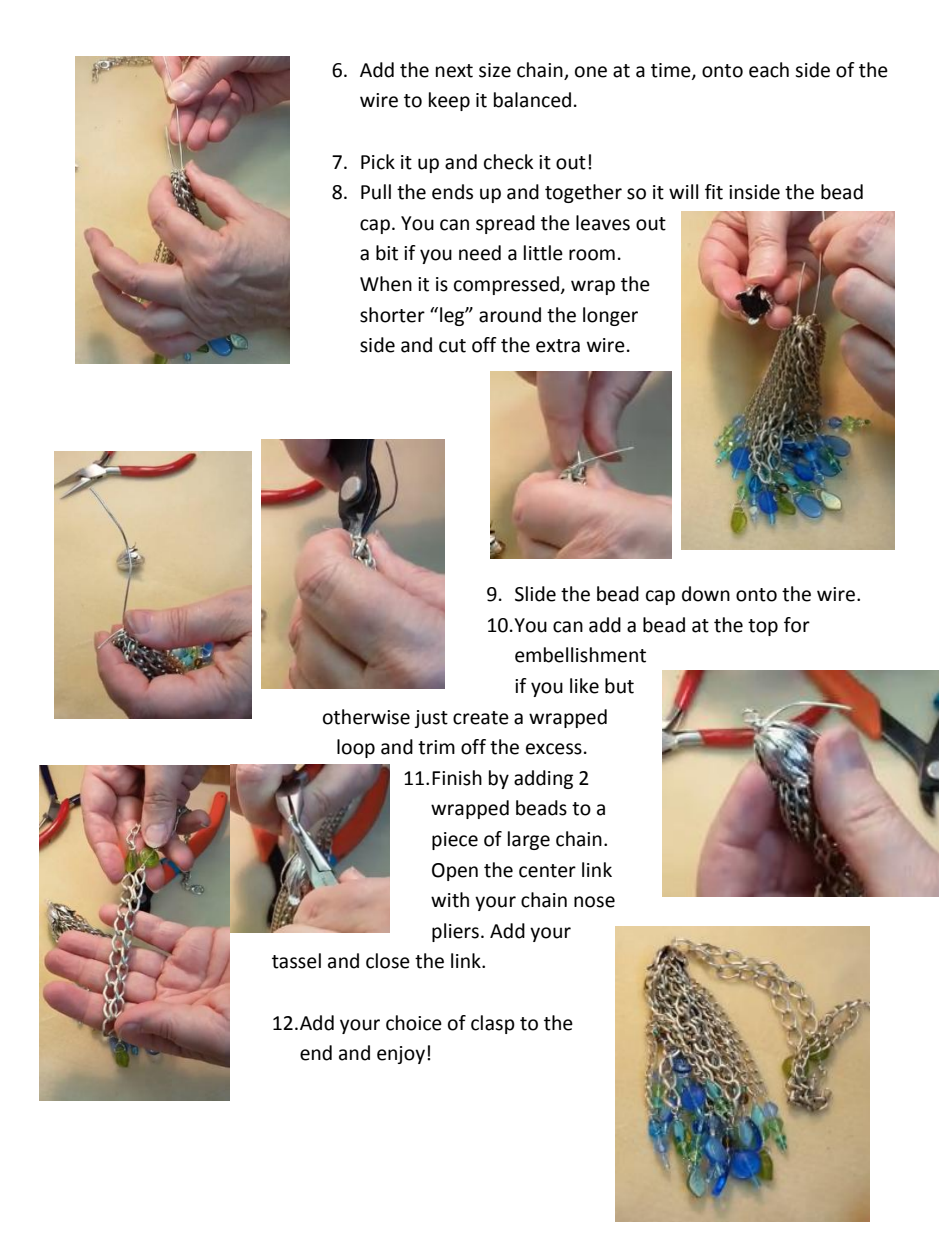  I want to click on loop, so click(356, 748).
